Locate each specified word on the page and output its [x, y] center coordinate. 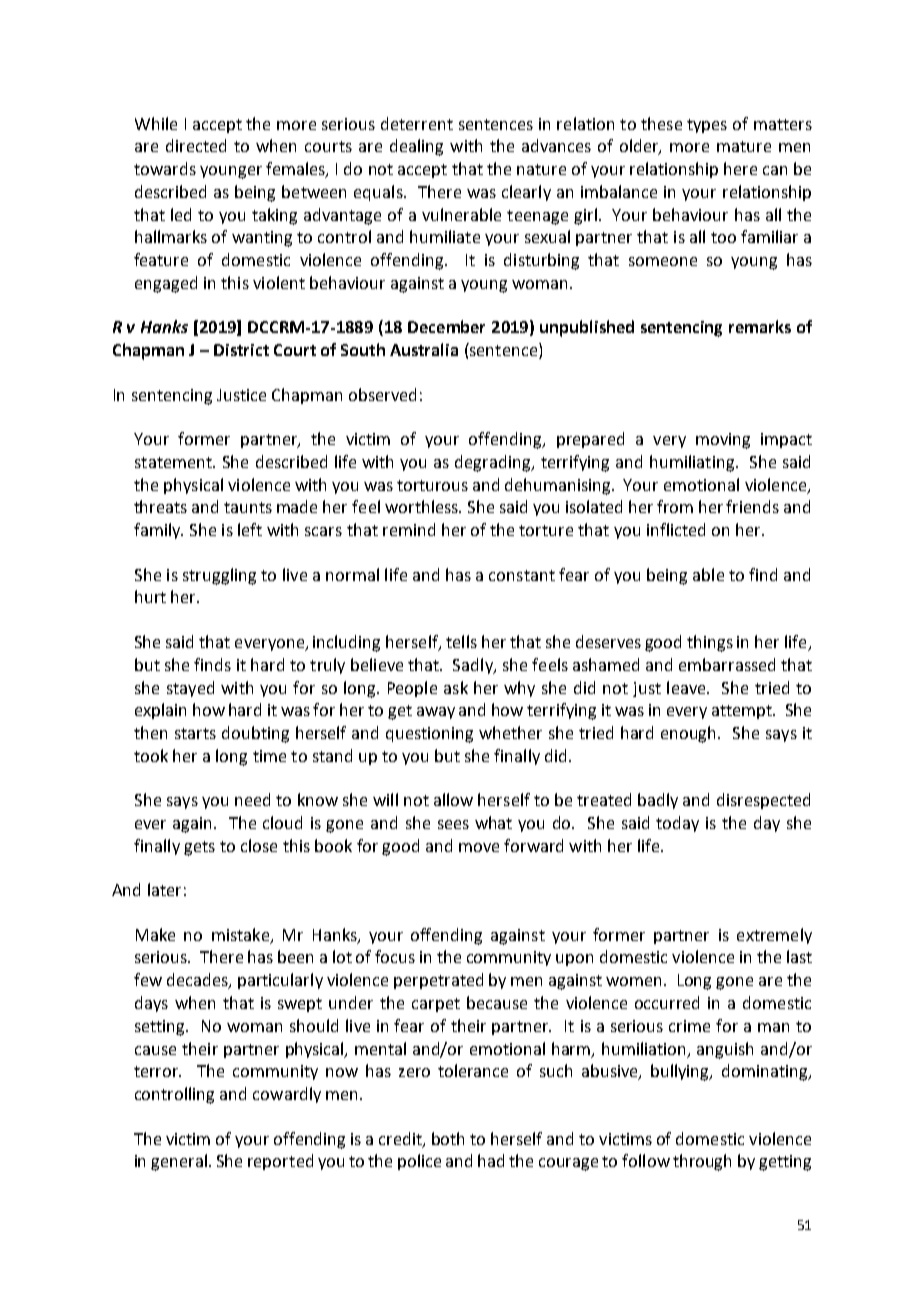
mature [744, 146]
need [252, 799]
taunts [248, 507]
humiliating [693, 463]
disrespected [763, 801]
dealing [416, 147]
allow [453, 799]
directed [196, 145]
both [448, 1138]
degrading [494, 463]
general [180, 1162]
